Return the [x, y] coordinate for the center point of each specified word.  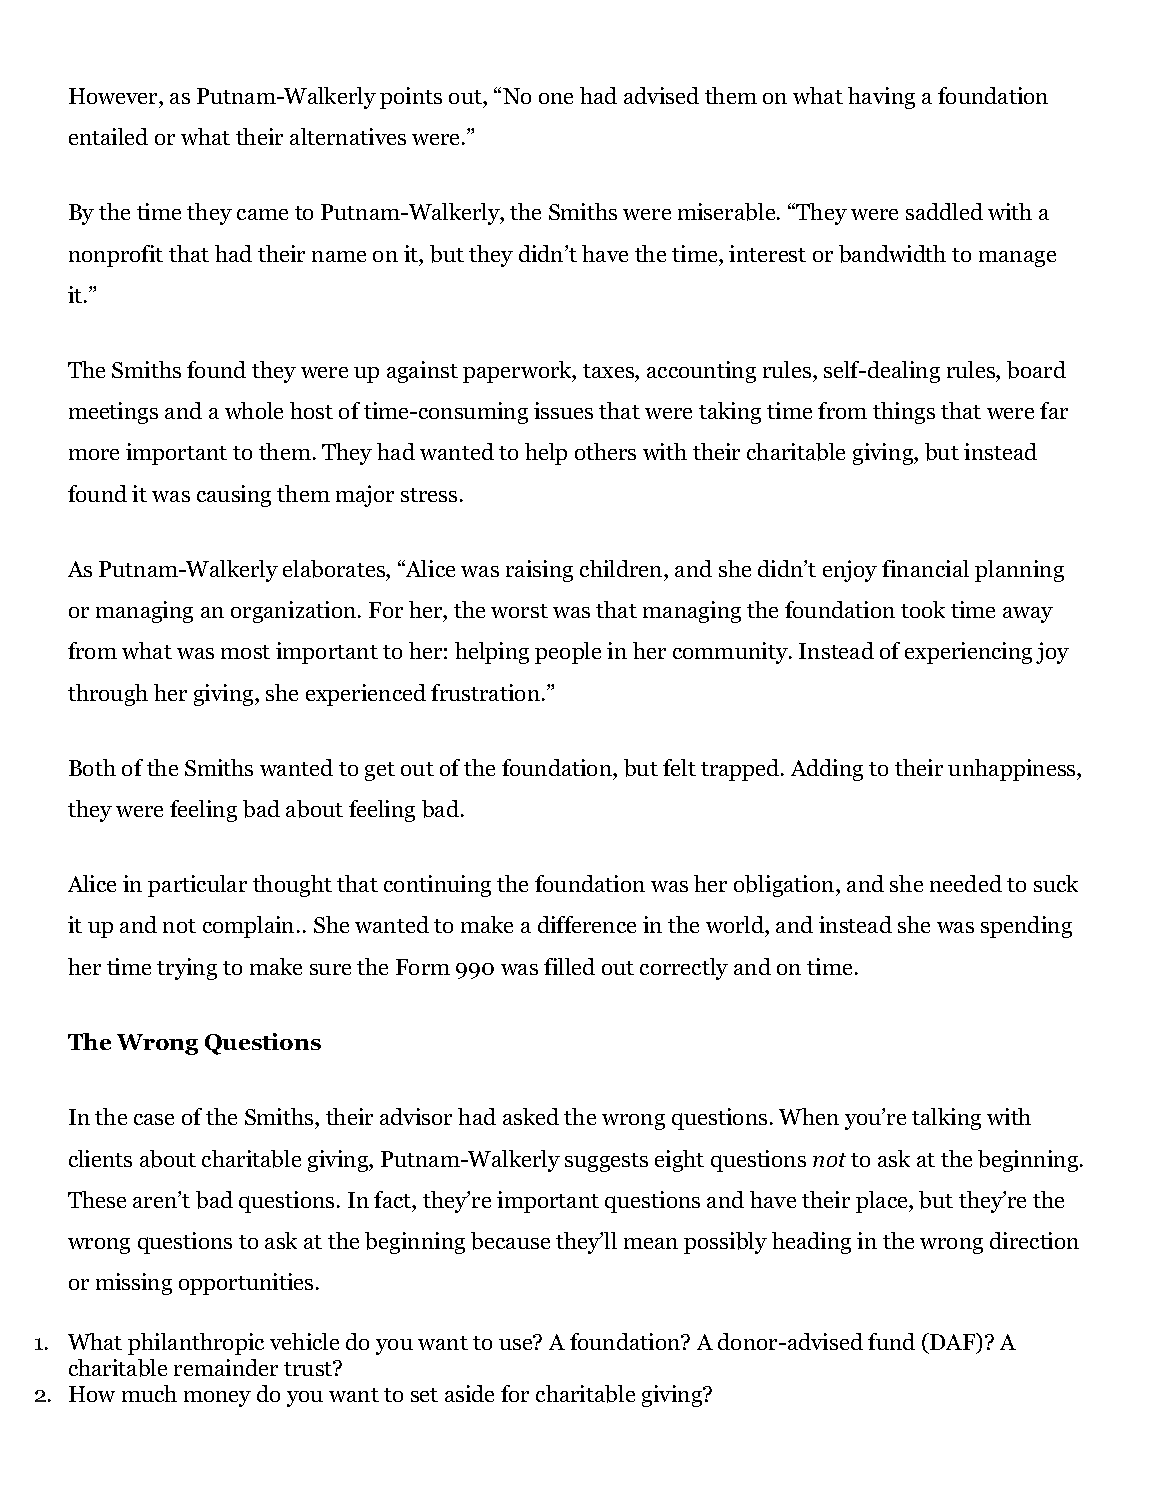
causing [234, 496]
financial [925, 568]
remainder [226, 1367]
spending [1026, 927]
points [411, 98]
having [881, 98]
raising [539, 571]
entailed [108, 136]
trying [187, 969]
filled [569, 966]
